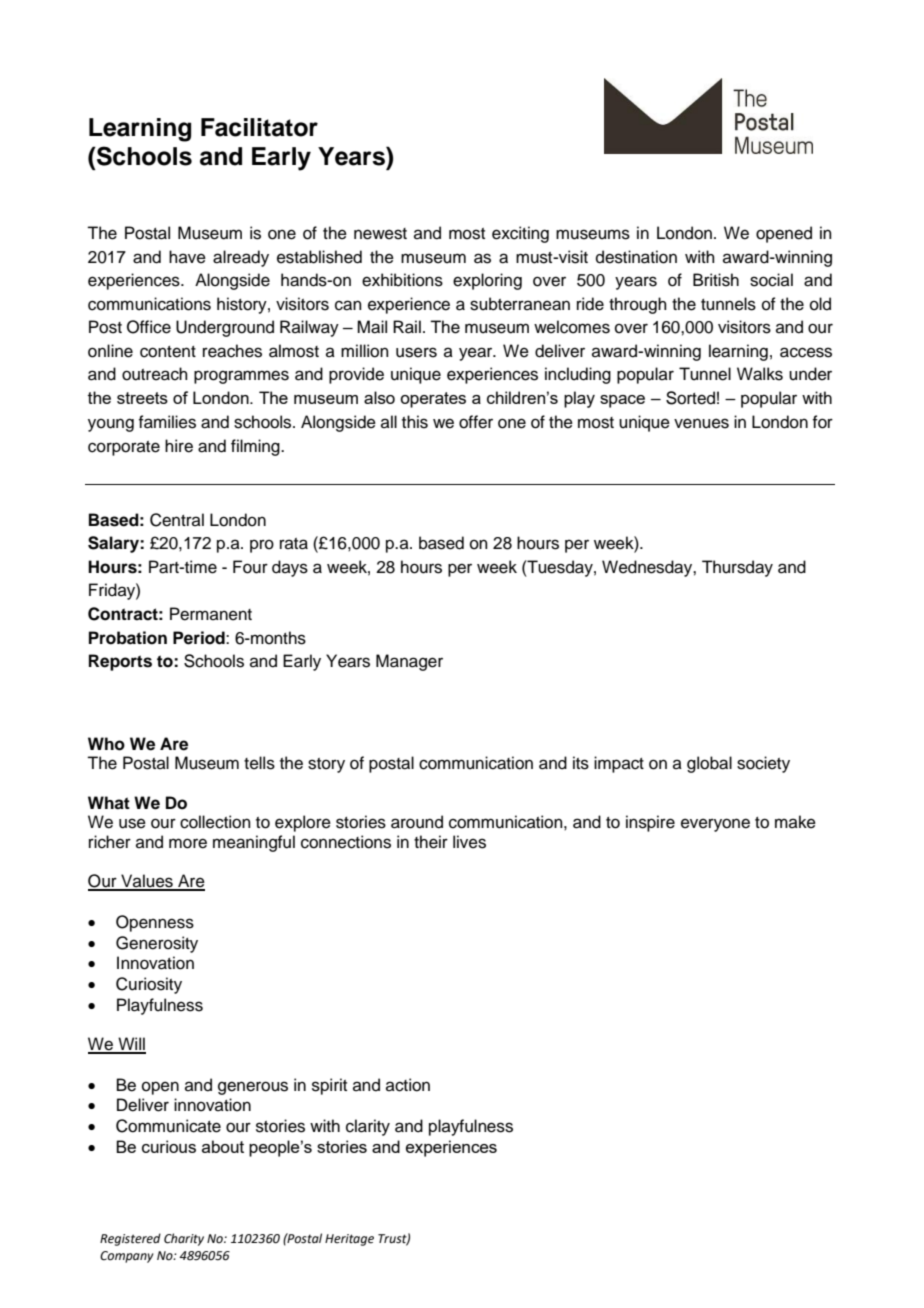 This screenshot has height=1308, width=924. Describe the element at coordinates (120, 662) in the screenshot. I see `Reports` at that location.
